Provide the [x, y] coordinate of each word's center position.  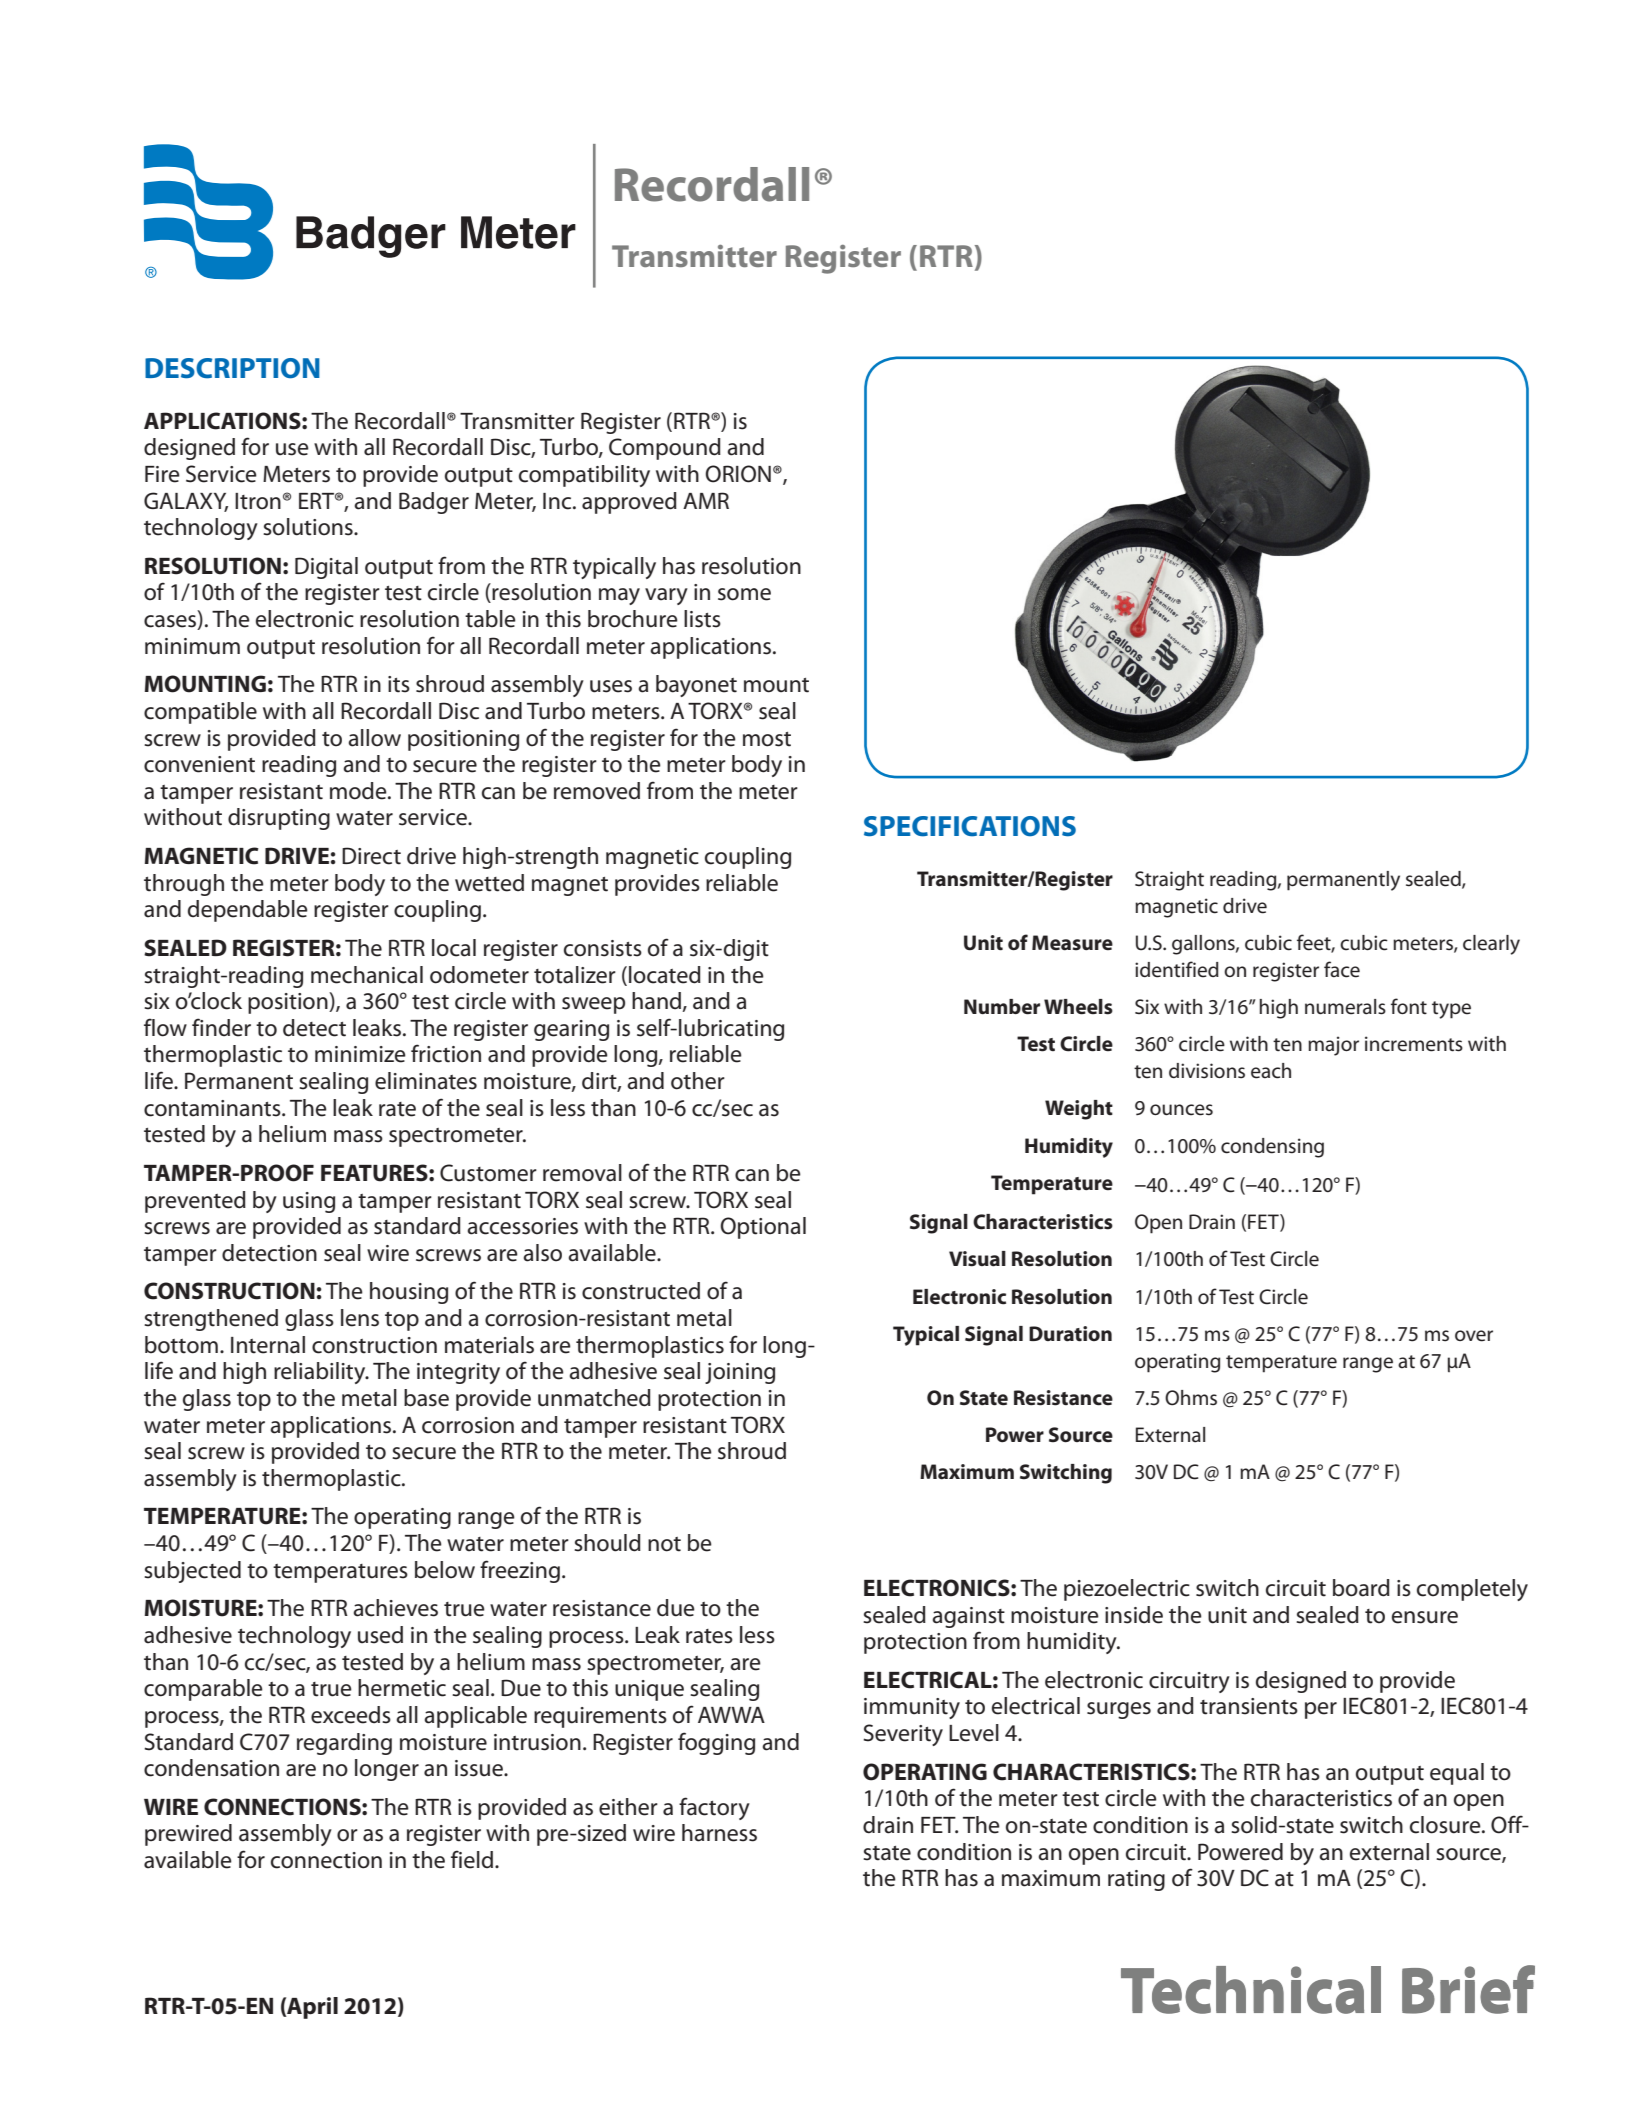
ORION [738, 474]
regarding [344, 1744]
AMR [706, 500]
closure [1446, 1825]
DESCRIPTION [232, 368]
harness [719, 1833]
